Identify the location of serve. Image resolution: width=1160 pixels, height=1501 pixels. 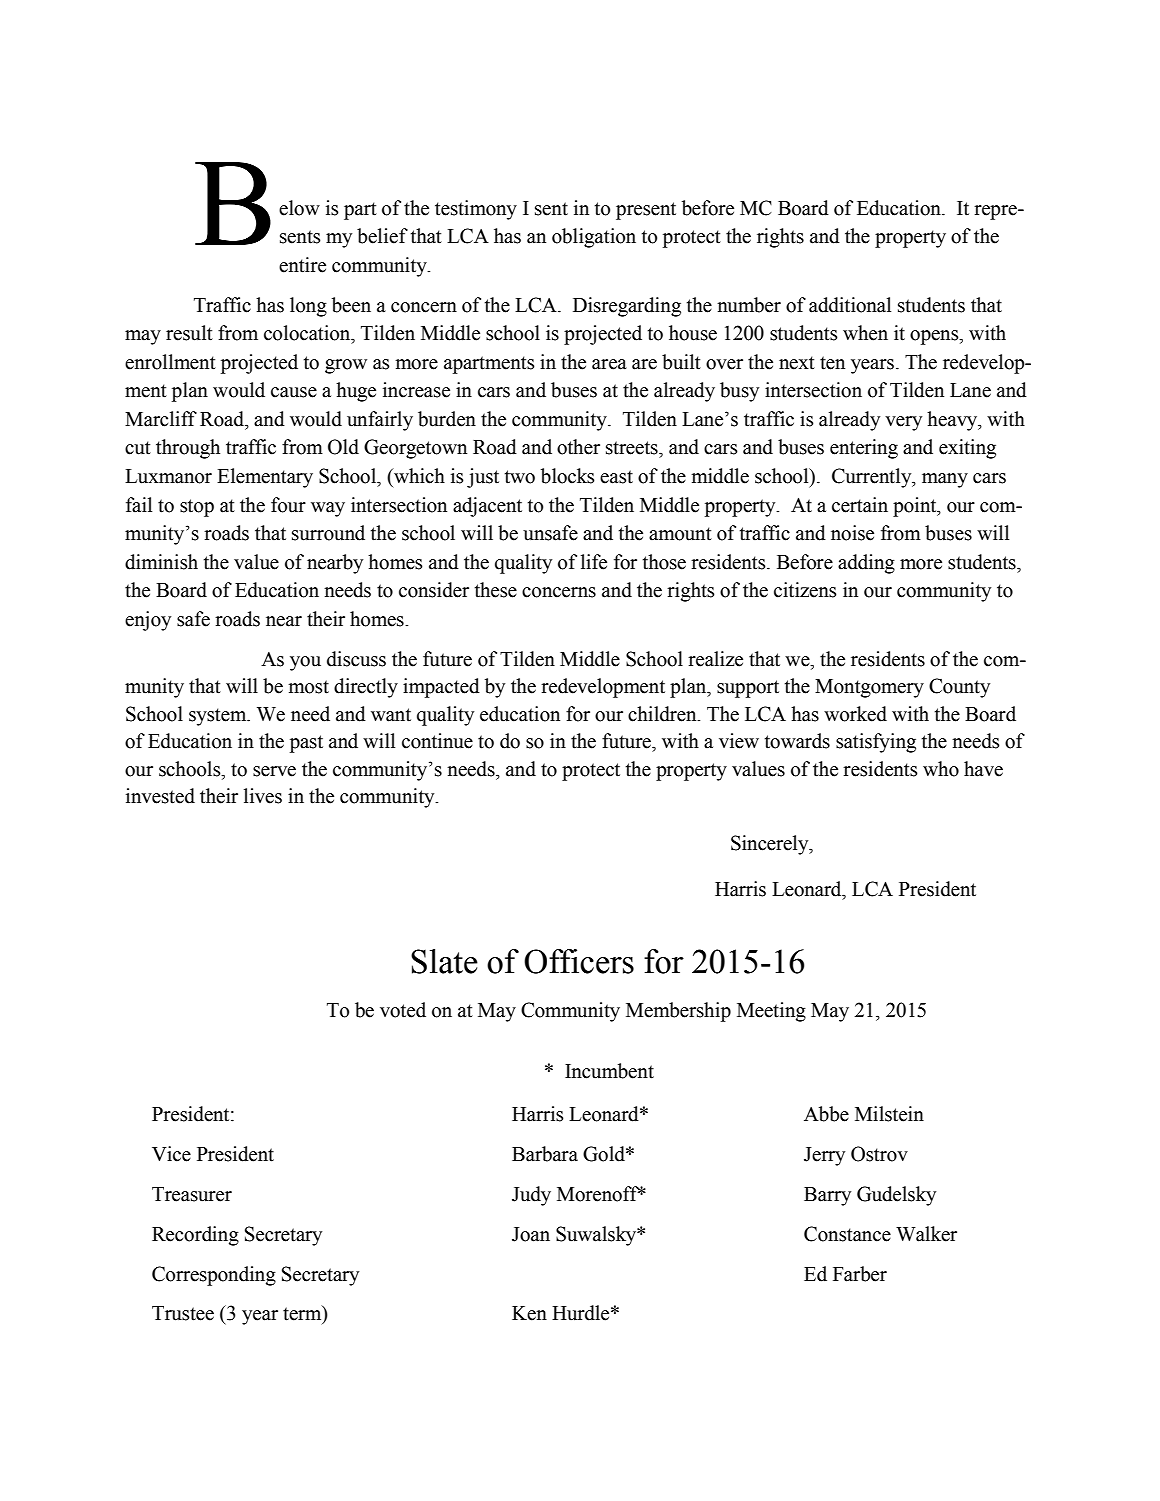
(274, 771).
